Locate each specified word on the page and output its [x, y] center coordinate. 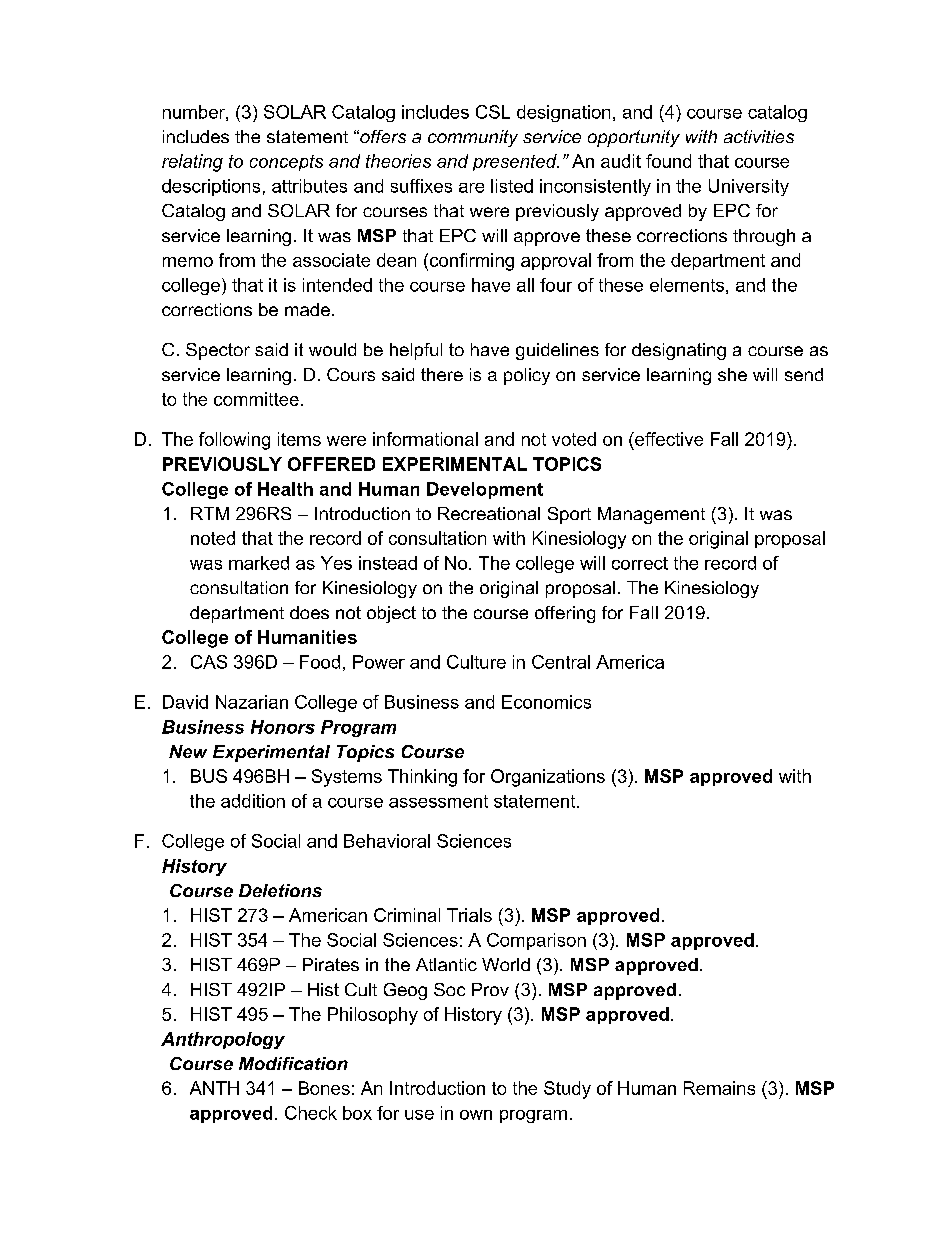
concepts [286, 163]
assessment [438, 801]
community [473, 138]
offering [565, 614]
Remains [719, 1088]
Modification [293, 1063]
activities [759, 136]
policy [527, 376]
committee [256, 399]
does [309, 612]
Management [651, 515]
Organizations [548, 778]
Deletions [280, 890]
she [732, 374]
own [476, 1115]
